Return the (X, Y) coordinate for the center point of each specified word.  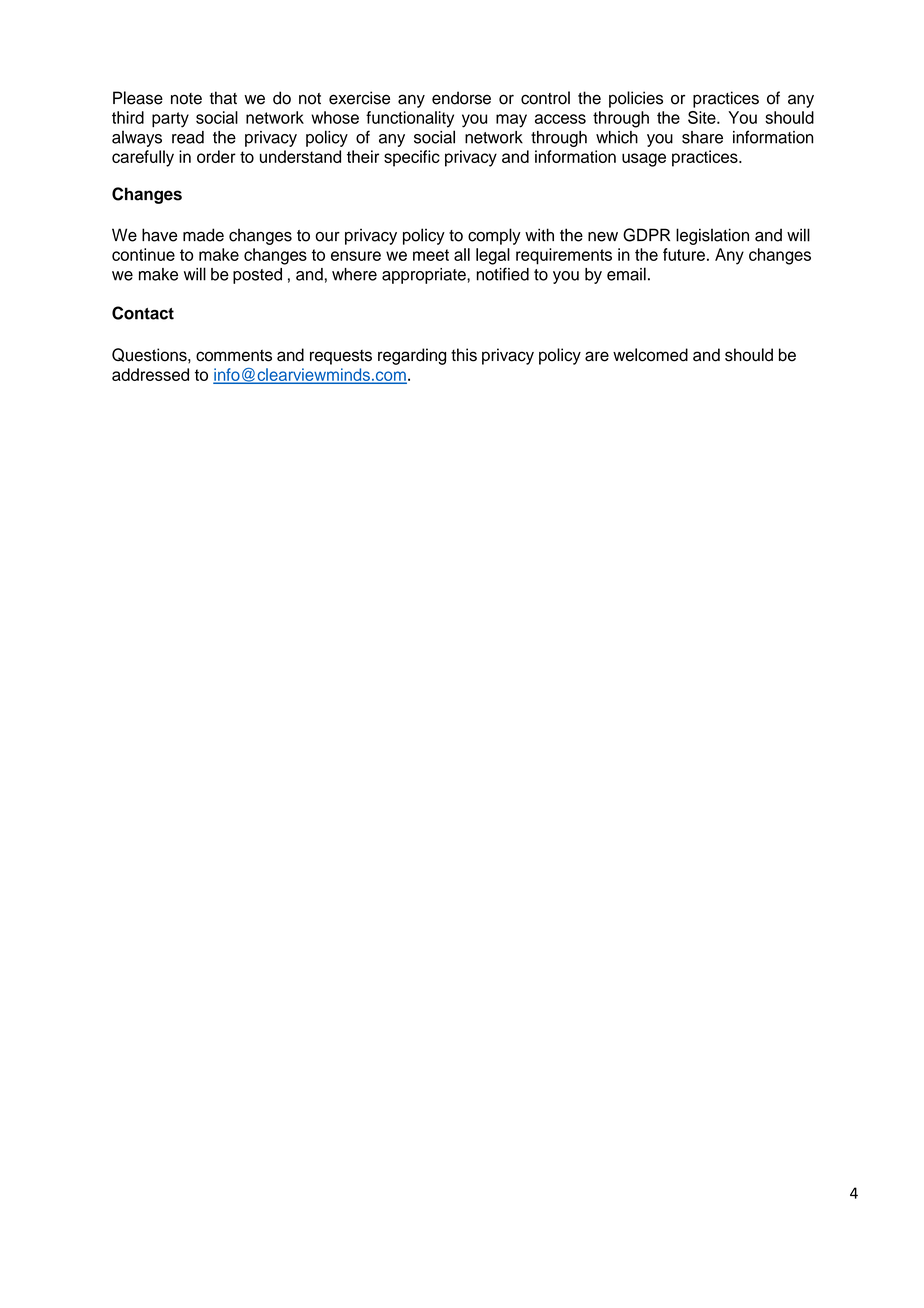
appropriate (425, 276)
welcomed (650, 355)
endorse (461, 98)
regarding (412, 356)
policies (636, 99)
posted (257, 276)
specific (412, 158)
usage (644, 160)
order (216, 156)
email (626, 274)
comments (234, 356)
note (186, 99)
